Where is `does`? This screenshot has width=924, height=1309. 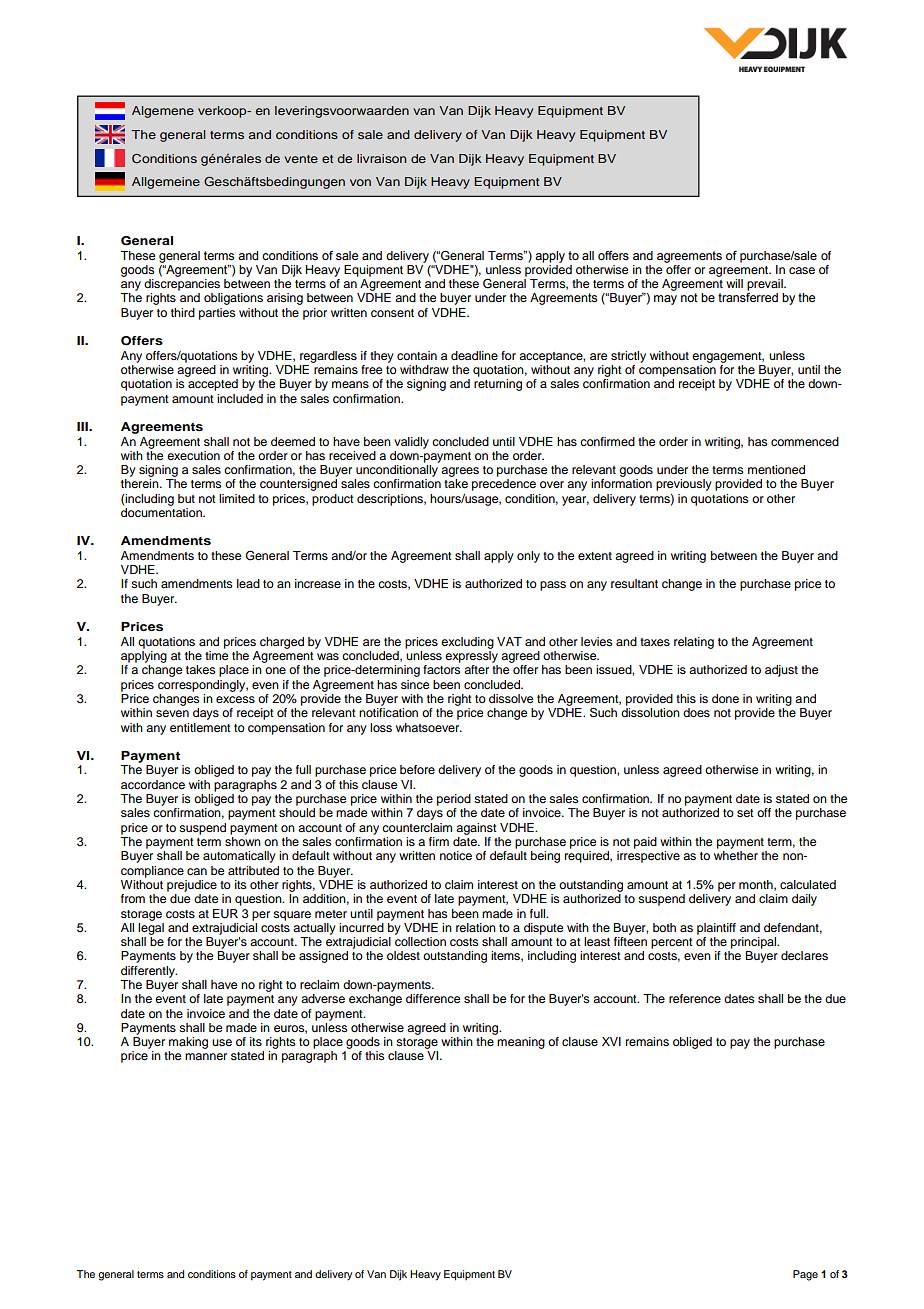 does is located at coordinates (696, 712).
